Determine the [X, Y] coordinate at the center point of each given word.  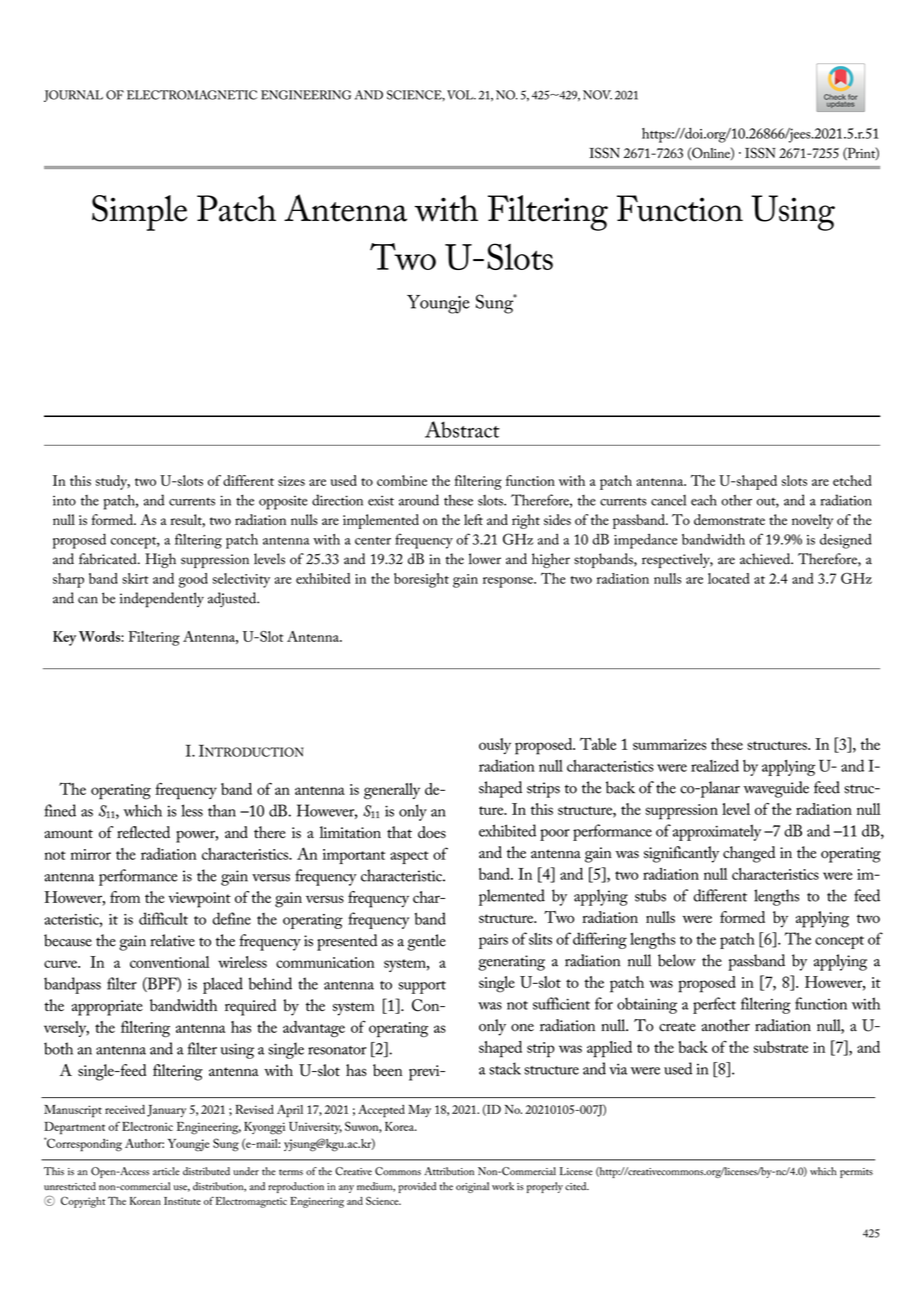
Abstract [462, 429]
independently [162, 600]
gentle [426, 942]
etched [852, 480]
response [509, 582]
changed [749, 854]
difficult [163, 918]
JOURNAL [73, 96]
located [728, 578]
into [64, 501]
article [166, 1171]
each [704, 500]
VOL [461, 95]
